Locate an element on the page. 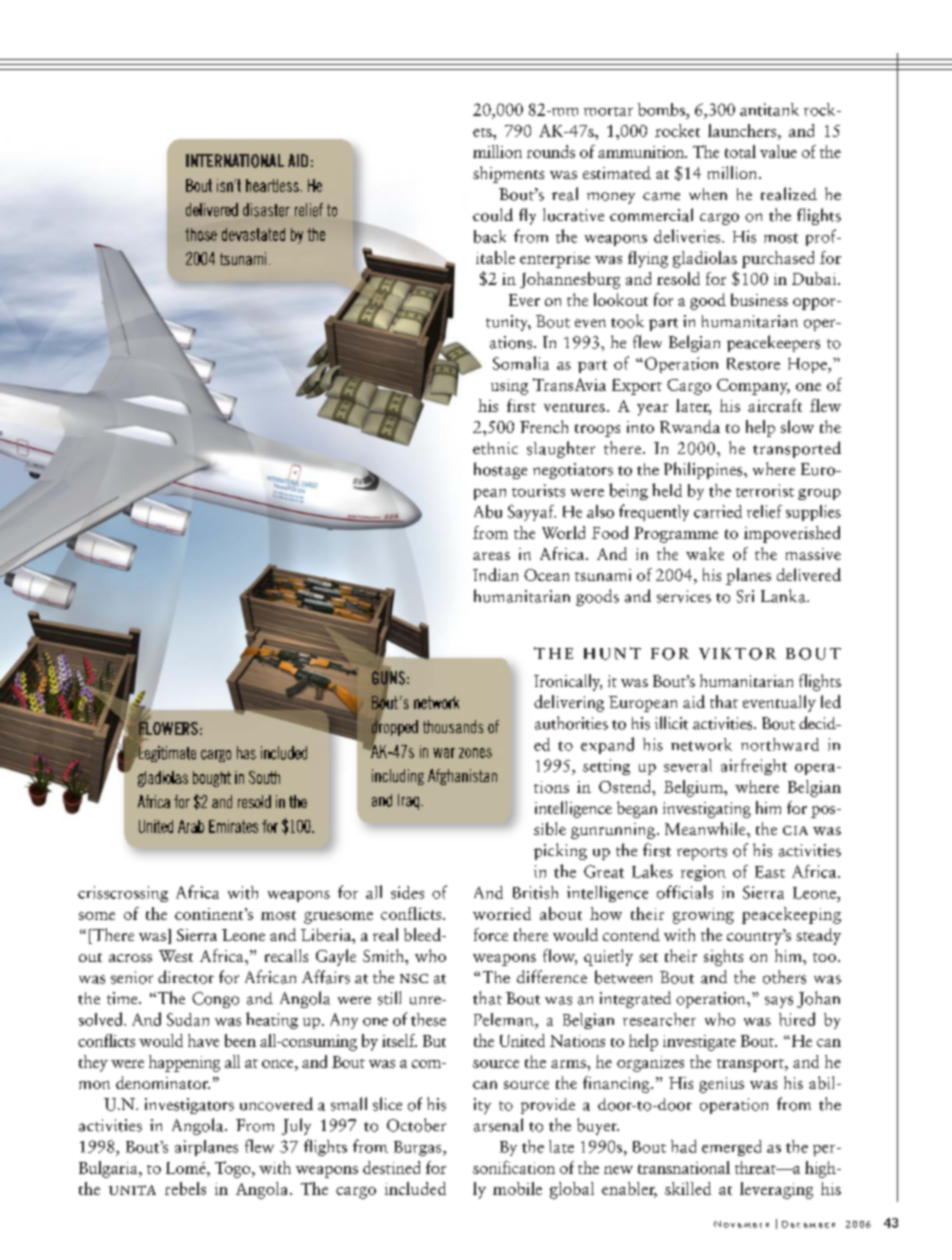  wake is located at coordinates (705, 553).
